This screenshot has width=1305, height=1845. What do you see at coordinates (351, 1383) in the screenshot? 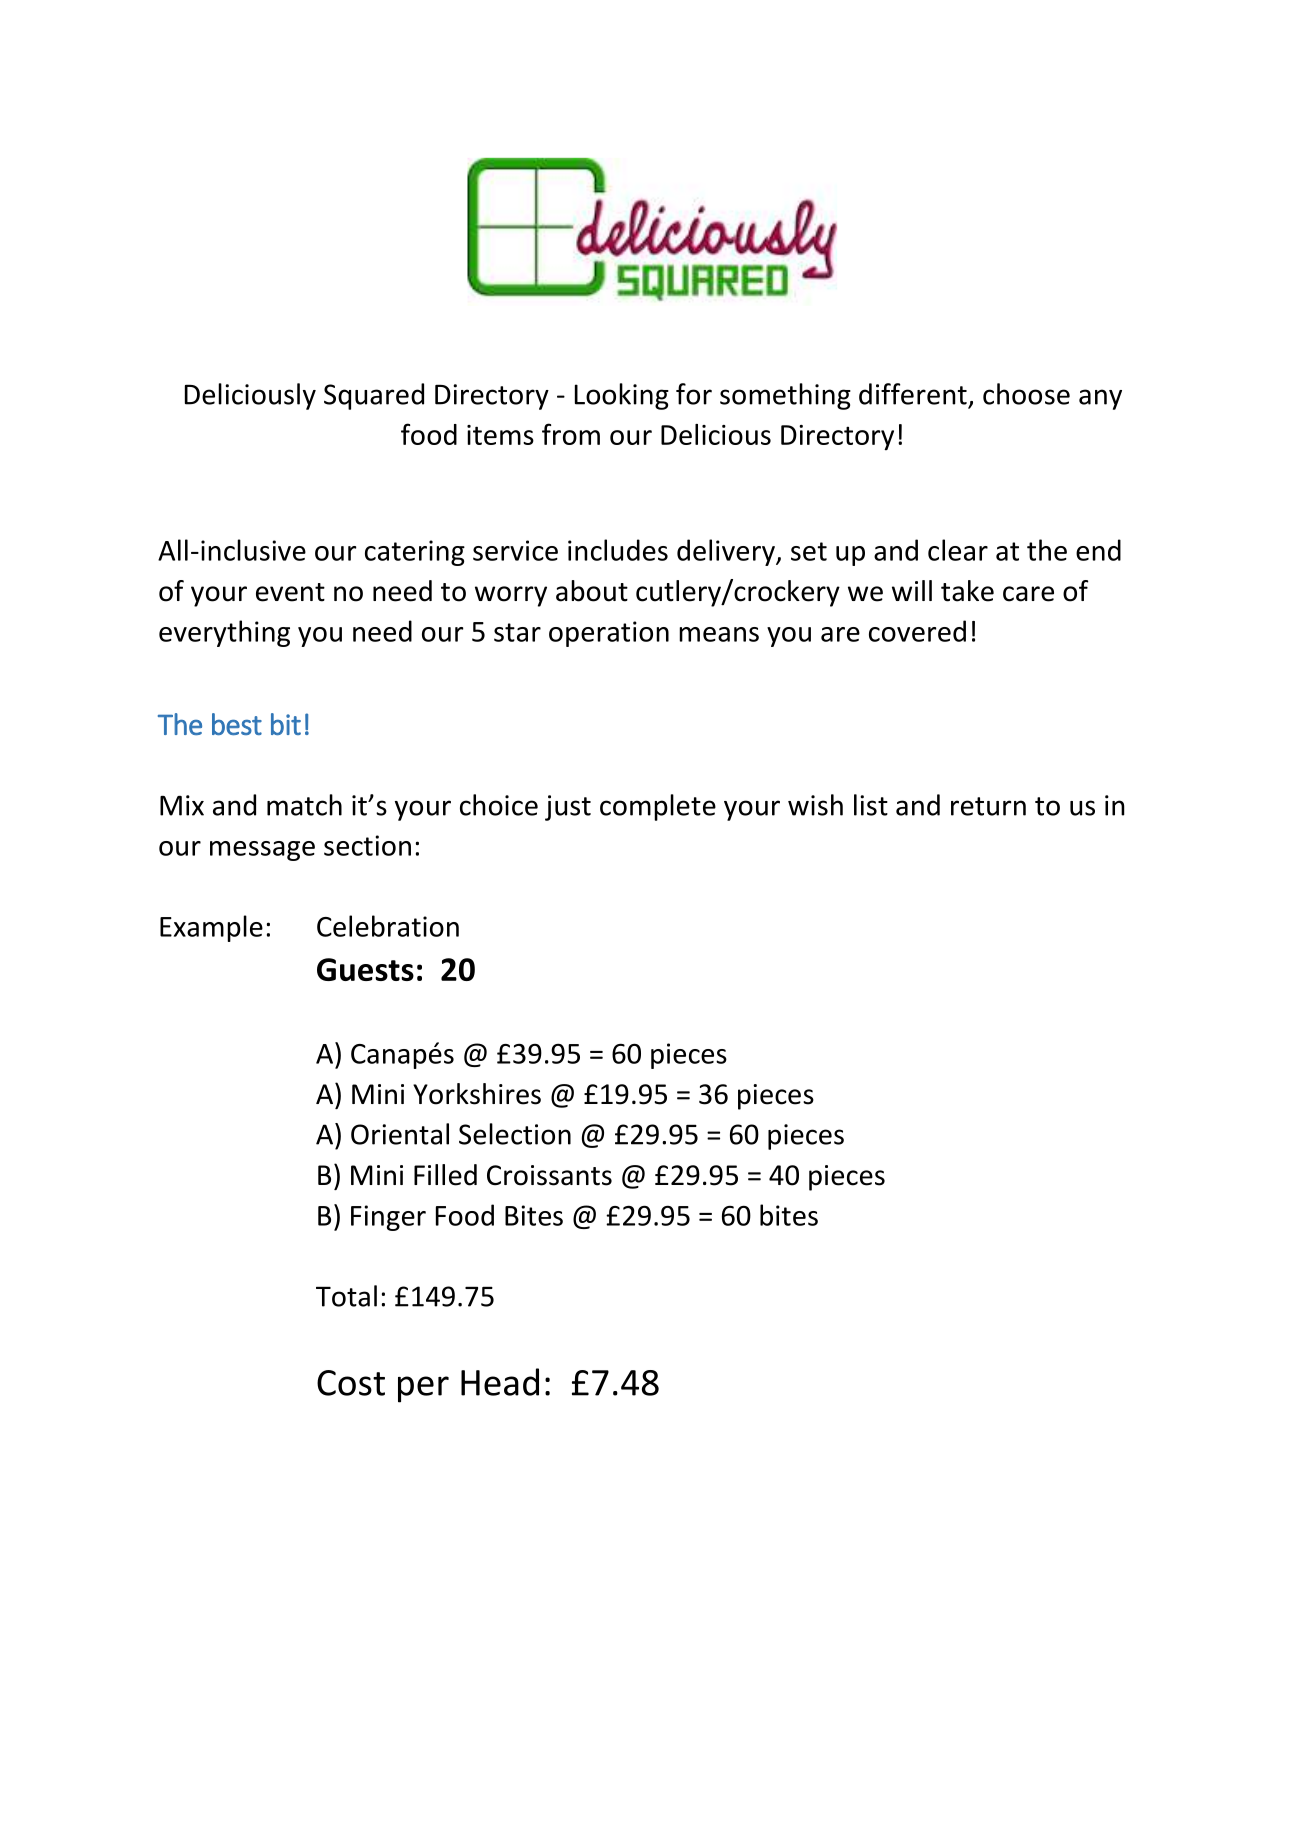
I see `Cost` at bounding box center [351, 1383].
